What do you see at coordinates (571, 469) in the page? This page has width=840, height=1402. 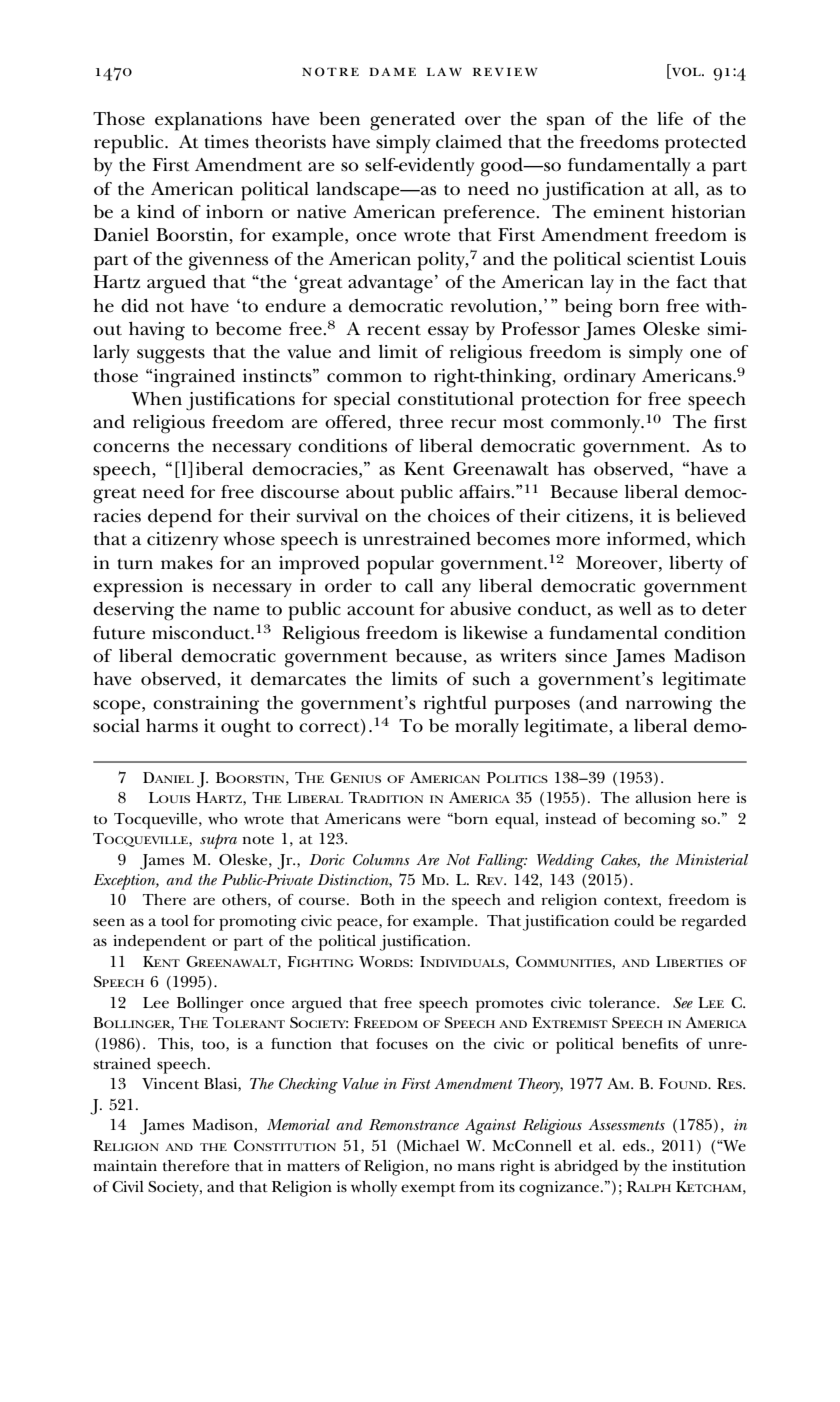 I see `has` at bounding box center [571, 469].
